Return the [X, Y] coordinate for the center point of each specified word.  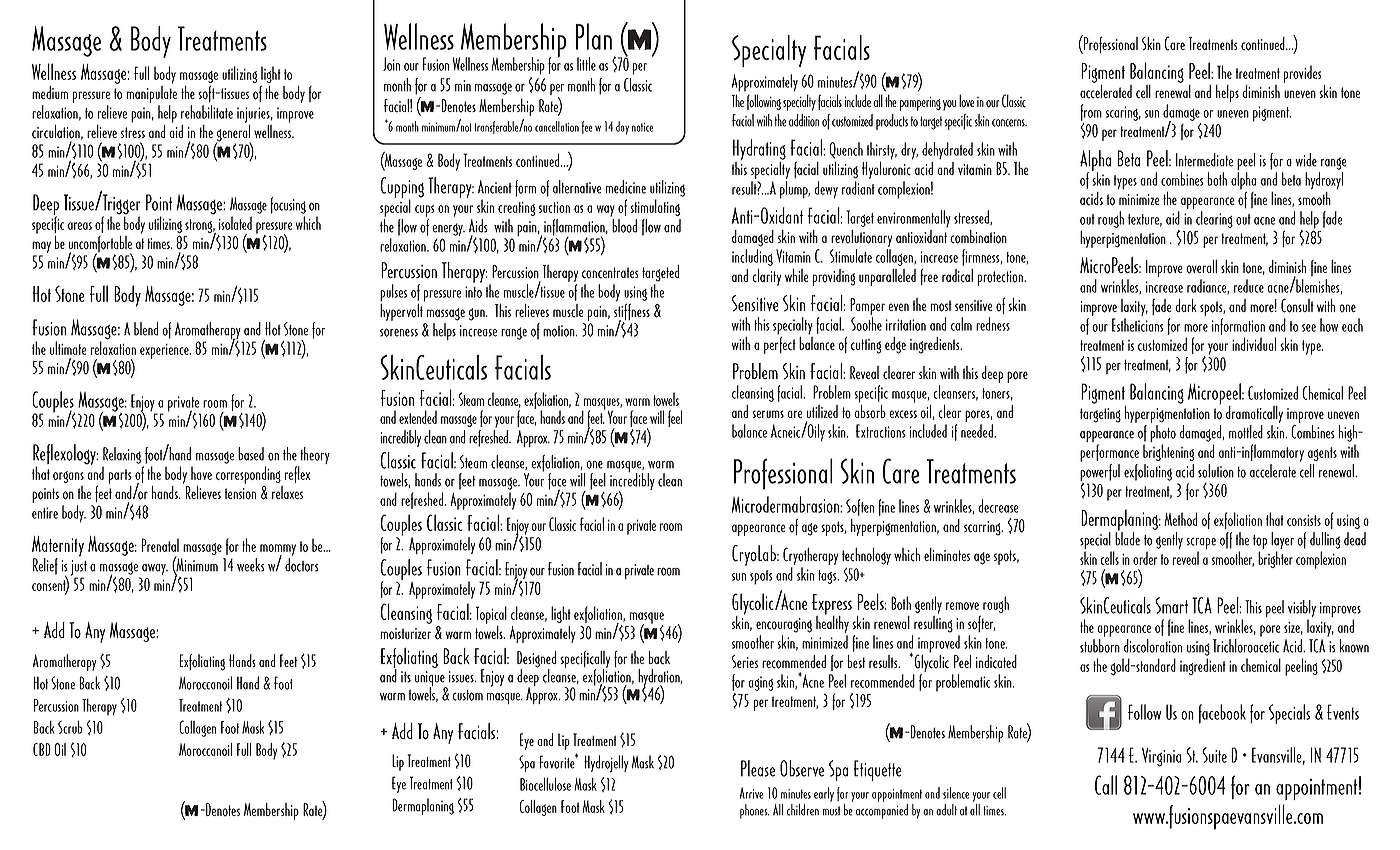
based [251, 454]
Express [832, 605]
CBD [42, 749]
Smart [1171, 605]
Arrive [751, 793]
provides [1303, 74]
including [752, 257]
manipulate [152, 94]
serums [768, 414]
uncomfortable [100, 245]
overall [1201, 267]
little [586, 64]
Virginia [1162, 757]
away [154, 571]
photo [1163, 435]
